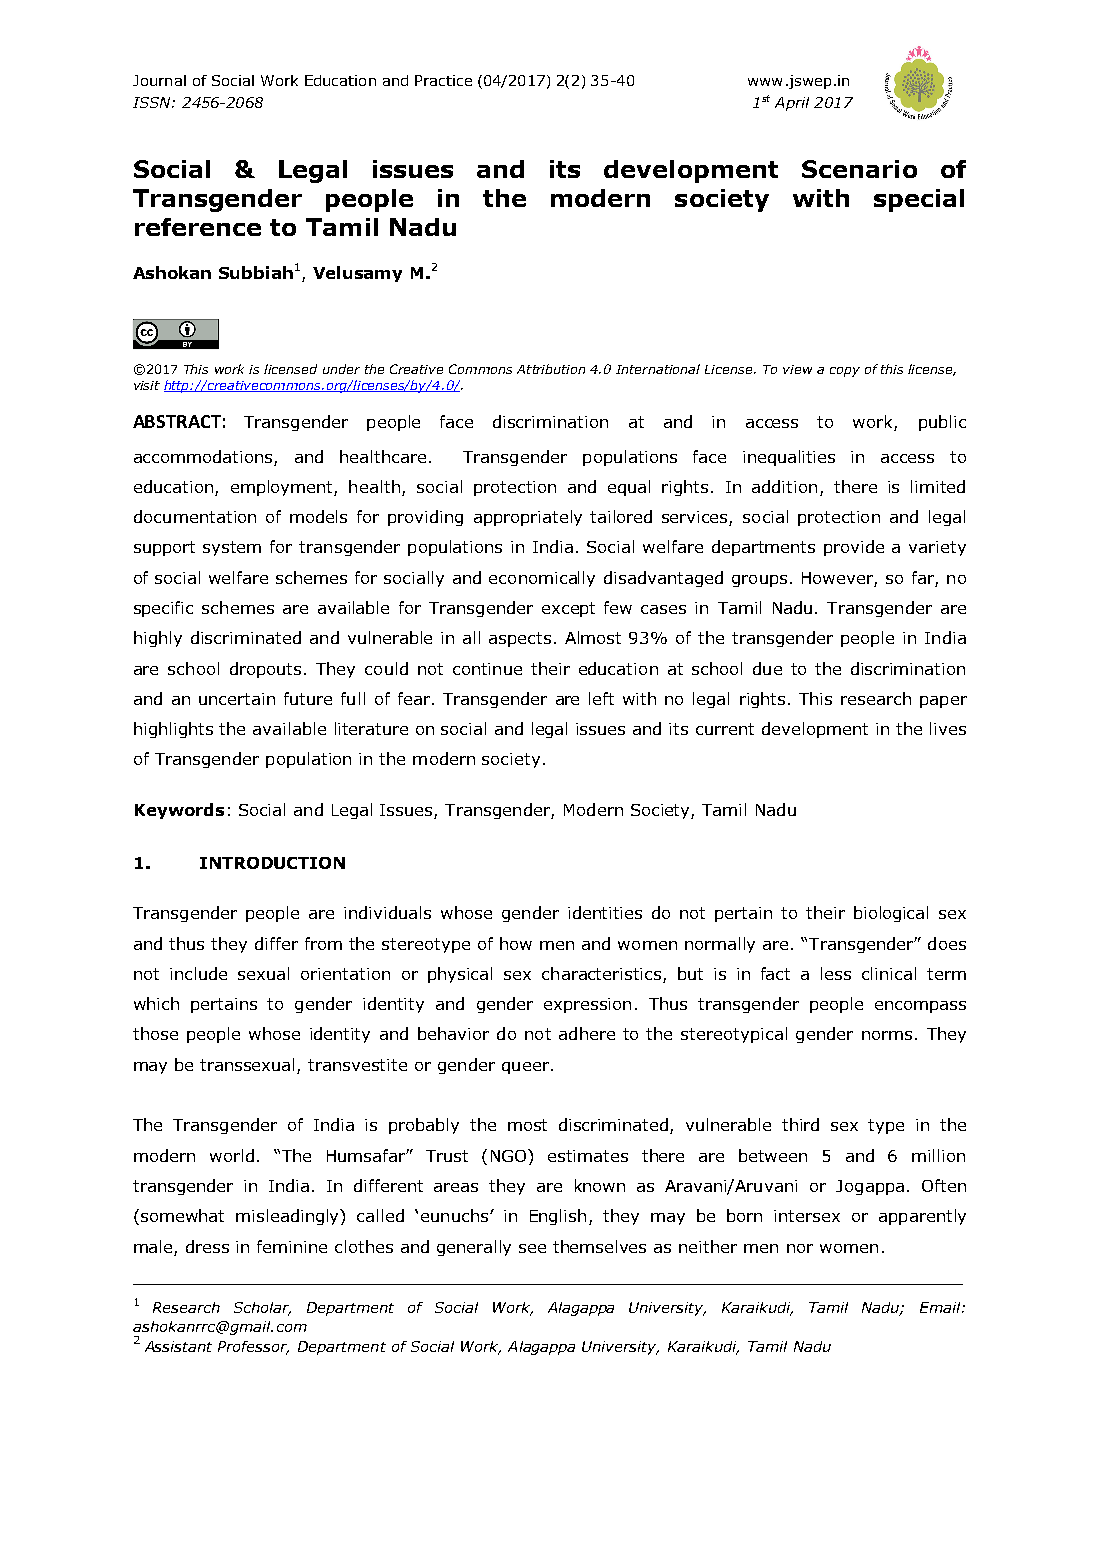 The height and width of the document is (1555, 1099). What do you see at coordinates (845, 372) in the document?
I see `copy` at bounding box center [845, 372].
